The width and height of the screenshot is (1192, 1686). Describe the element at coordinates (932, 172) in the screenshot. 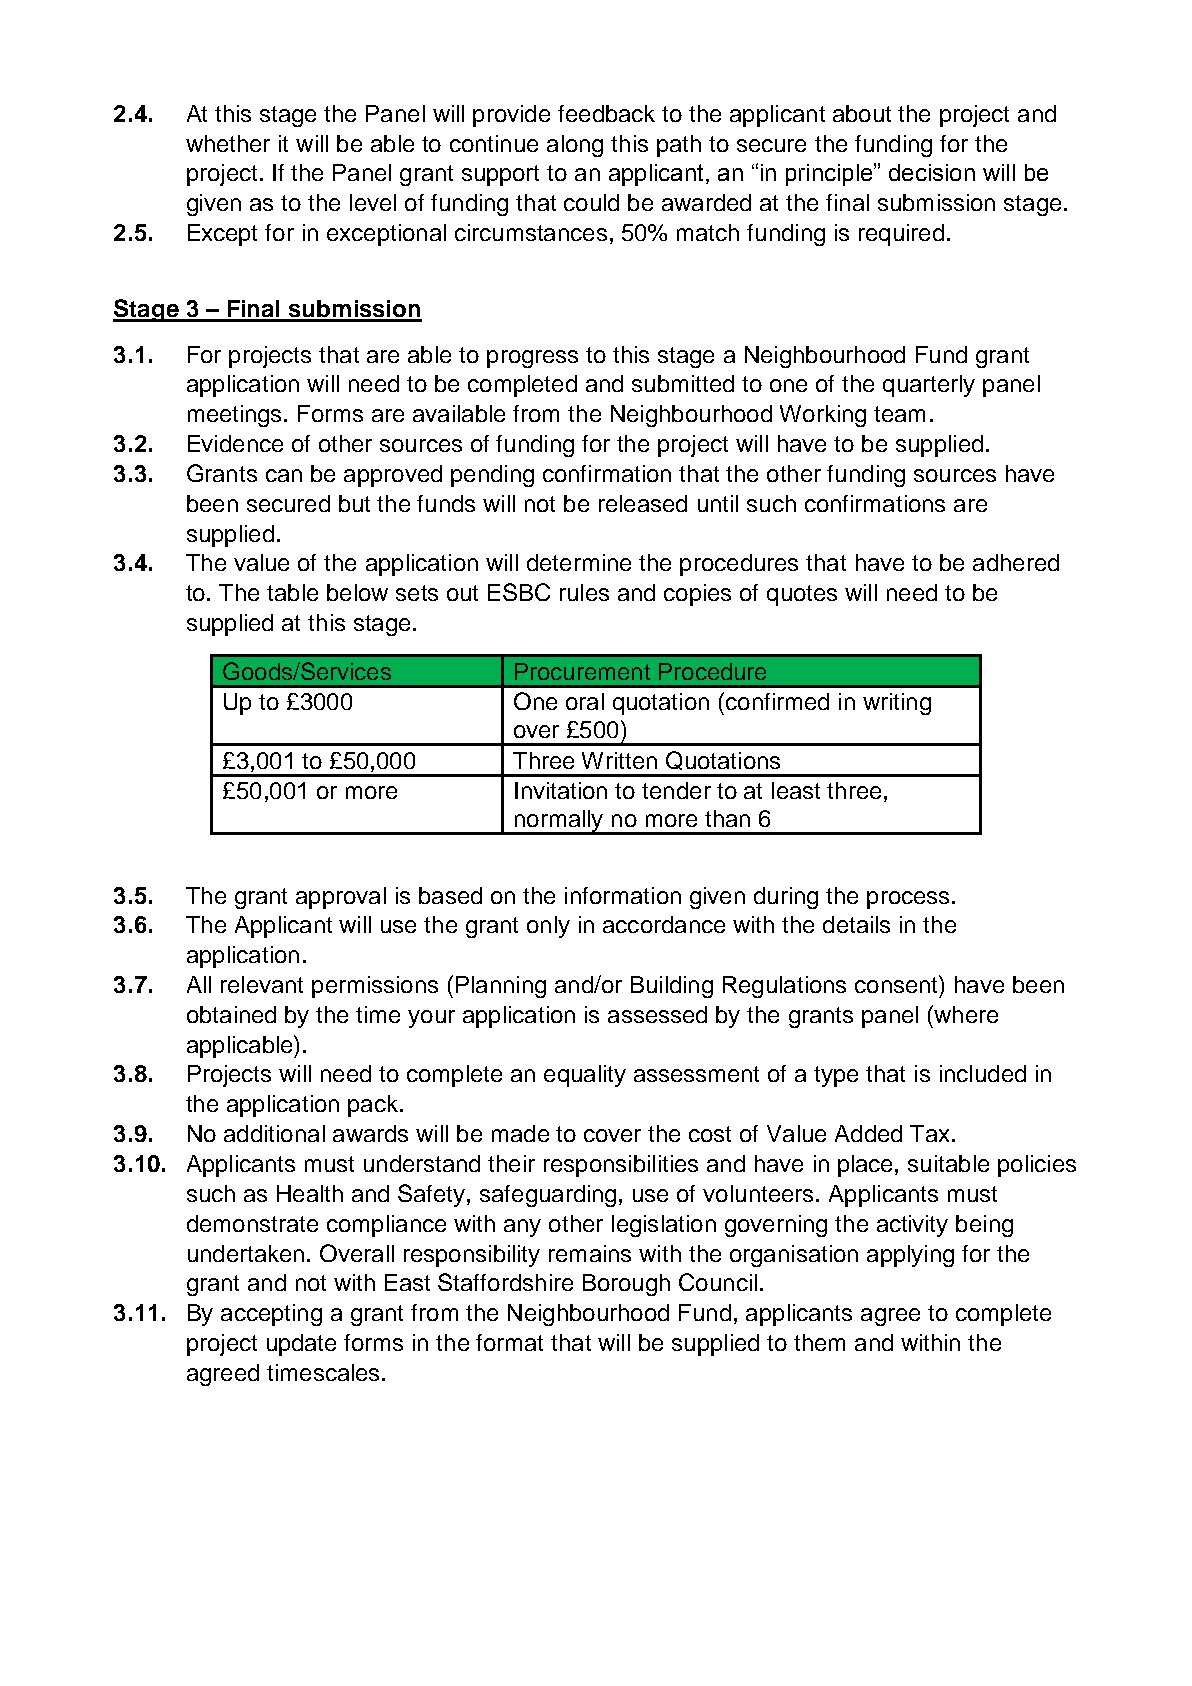

I see `decision` at that location.
